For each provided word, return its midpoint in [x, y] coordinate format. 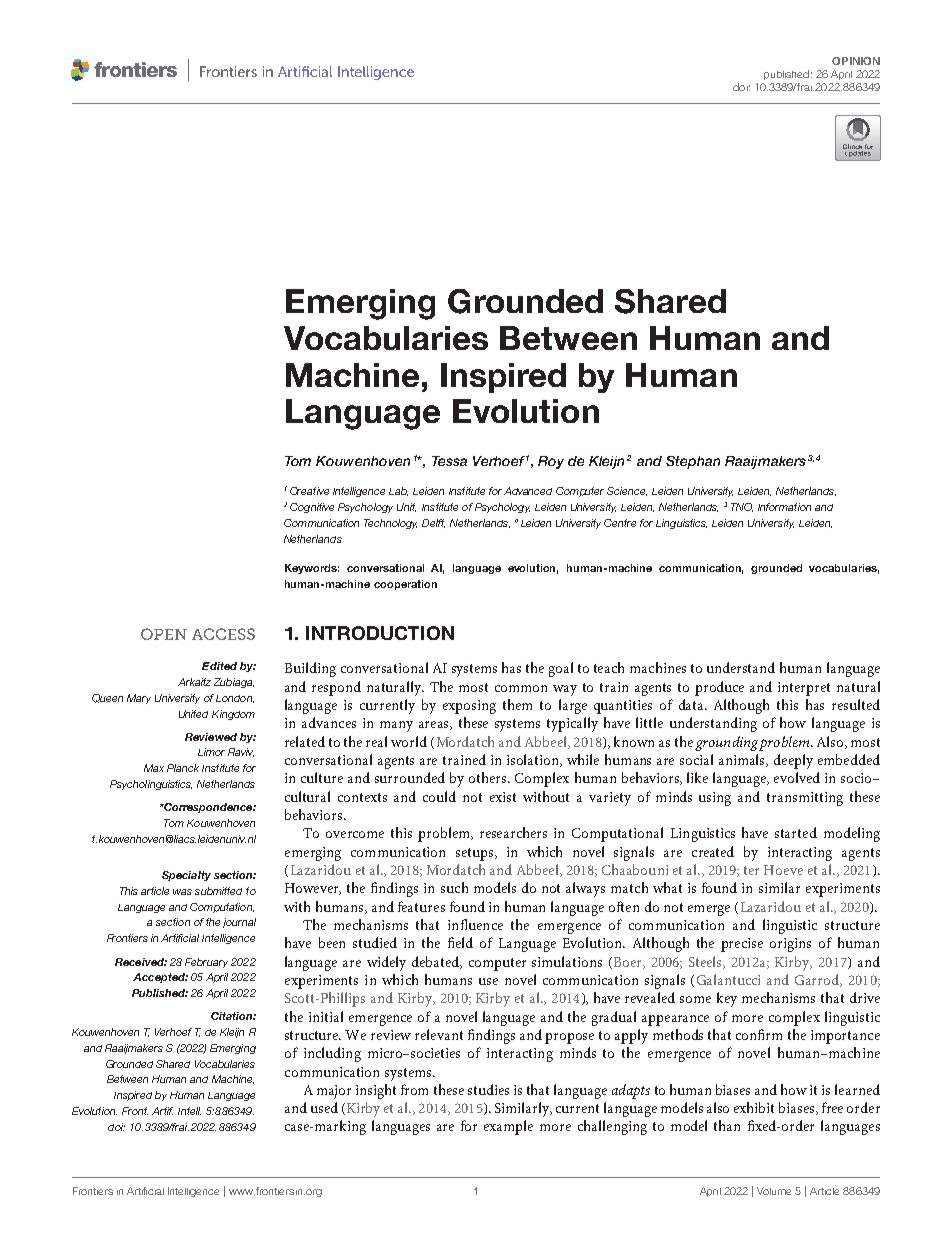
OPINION [856, 61]
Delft [433, 523]
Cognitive [312, 508]
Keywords [312, 569]
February [206, 963]
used [324, 1107]
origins [790, 945]
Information [784, 507]
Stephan [693, 462]
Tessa [449, 461]
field [460, 942]
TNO [742, 507]
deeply [793, 761]
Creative [309, 491]
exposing [469, 707]
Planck [183, 768]
